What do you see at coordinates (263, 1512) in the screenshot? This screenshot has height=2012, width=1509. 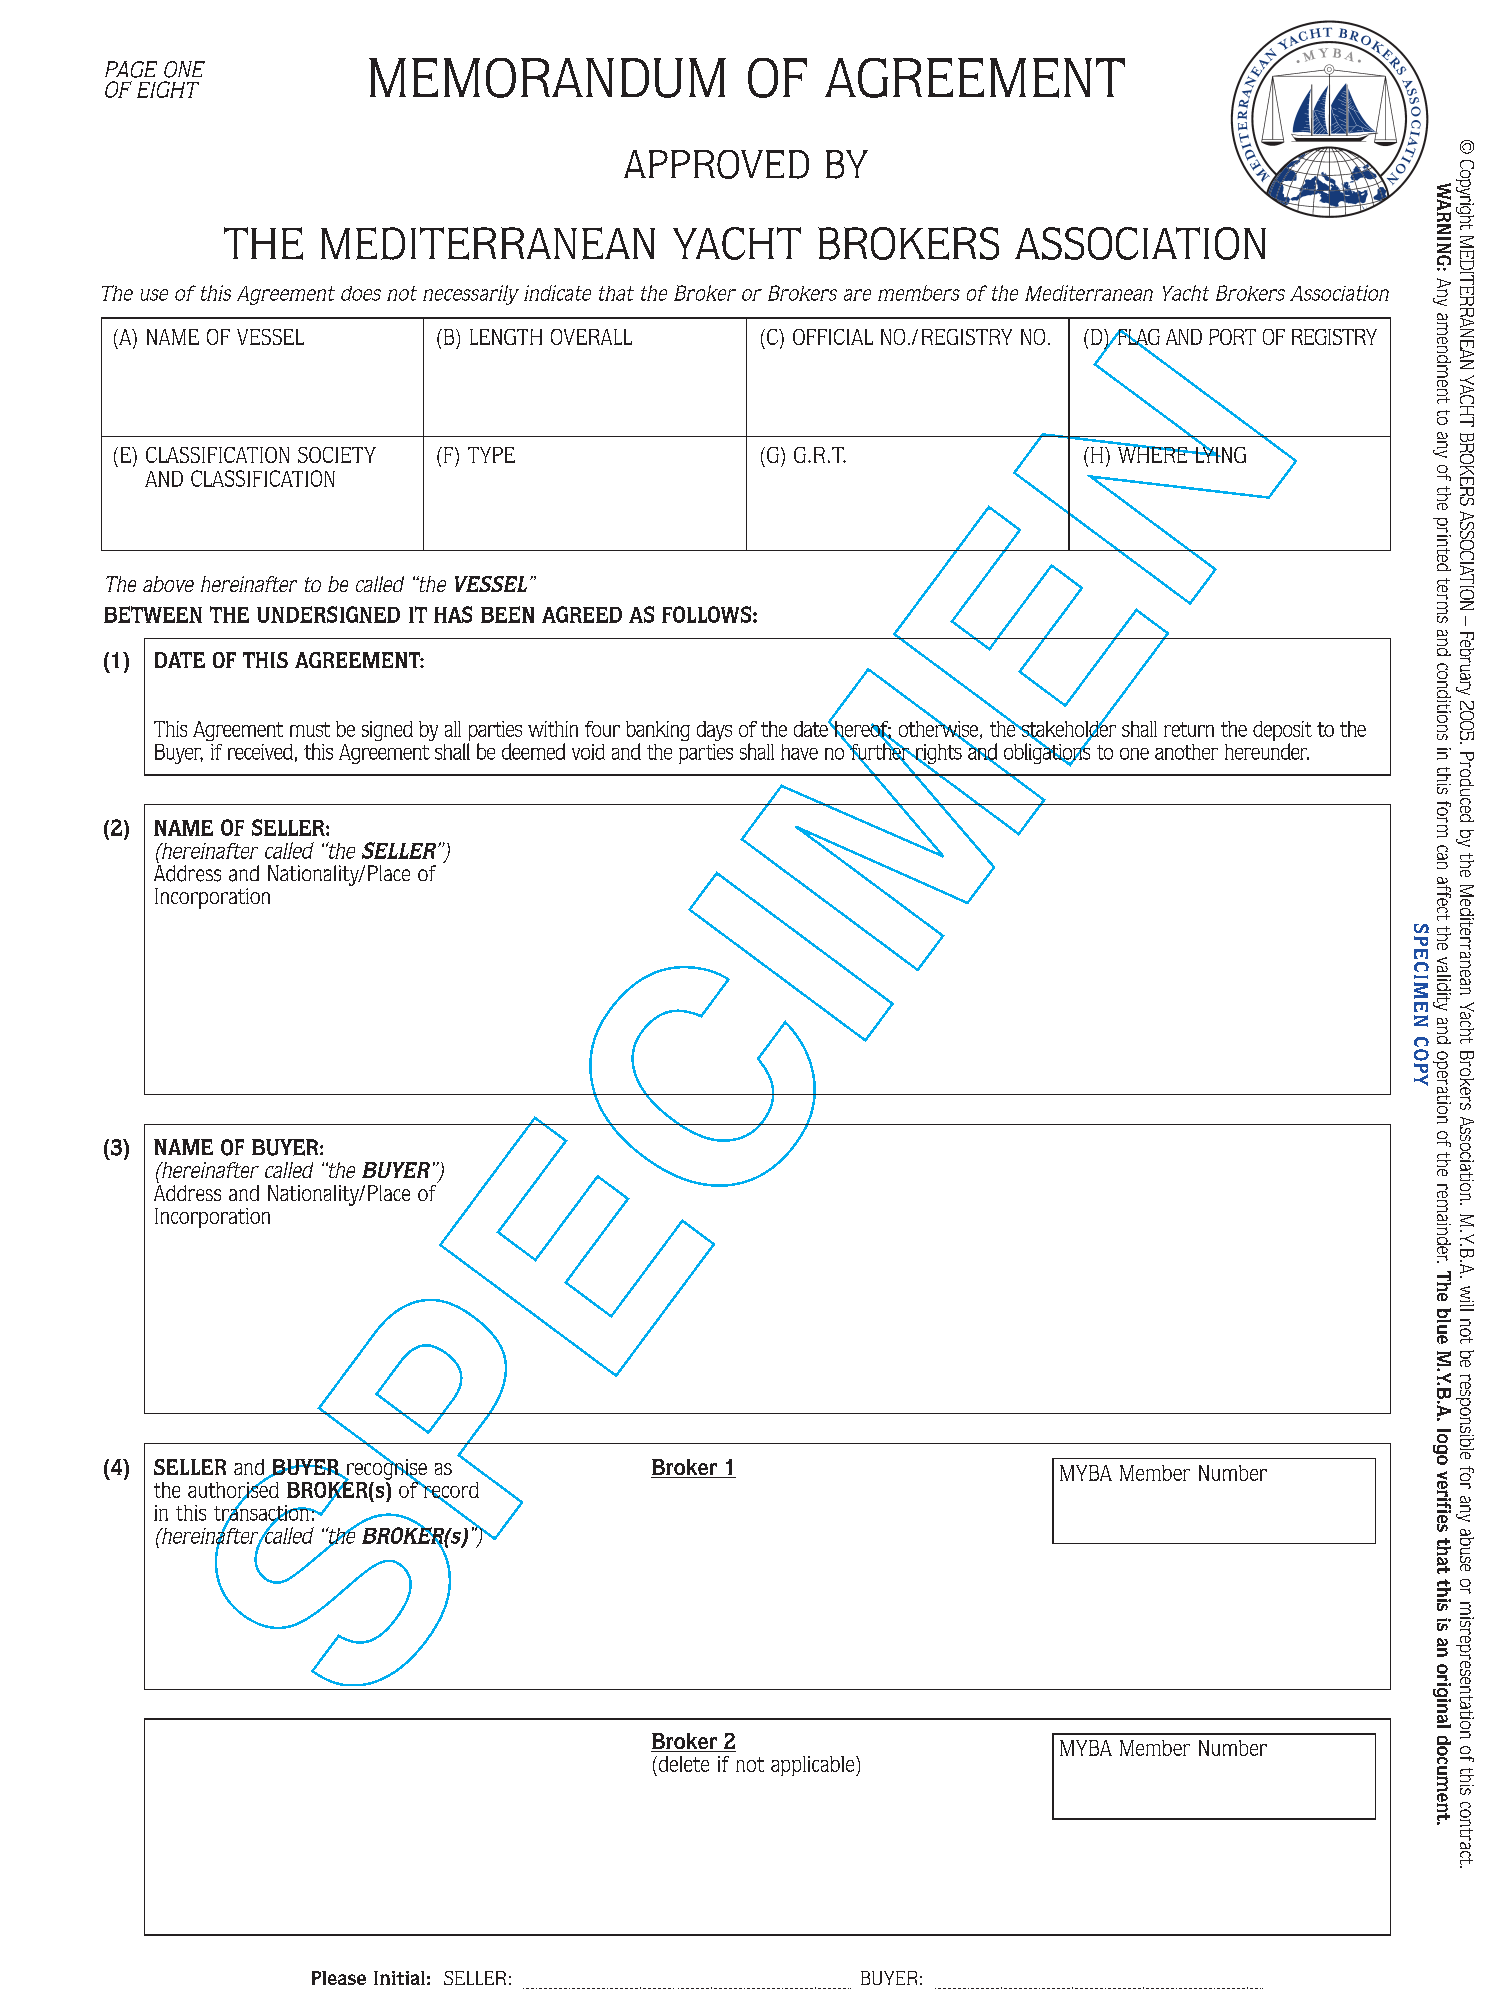 I see `transaction` at bounding box center [263, 1512].
